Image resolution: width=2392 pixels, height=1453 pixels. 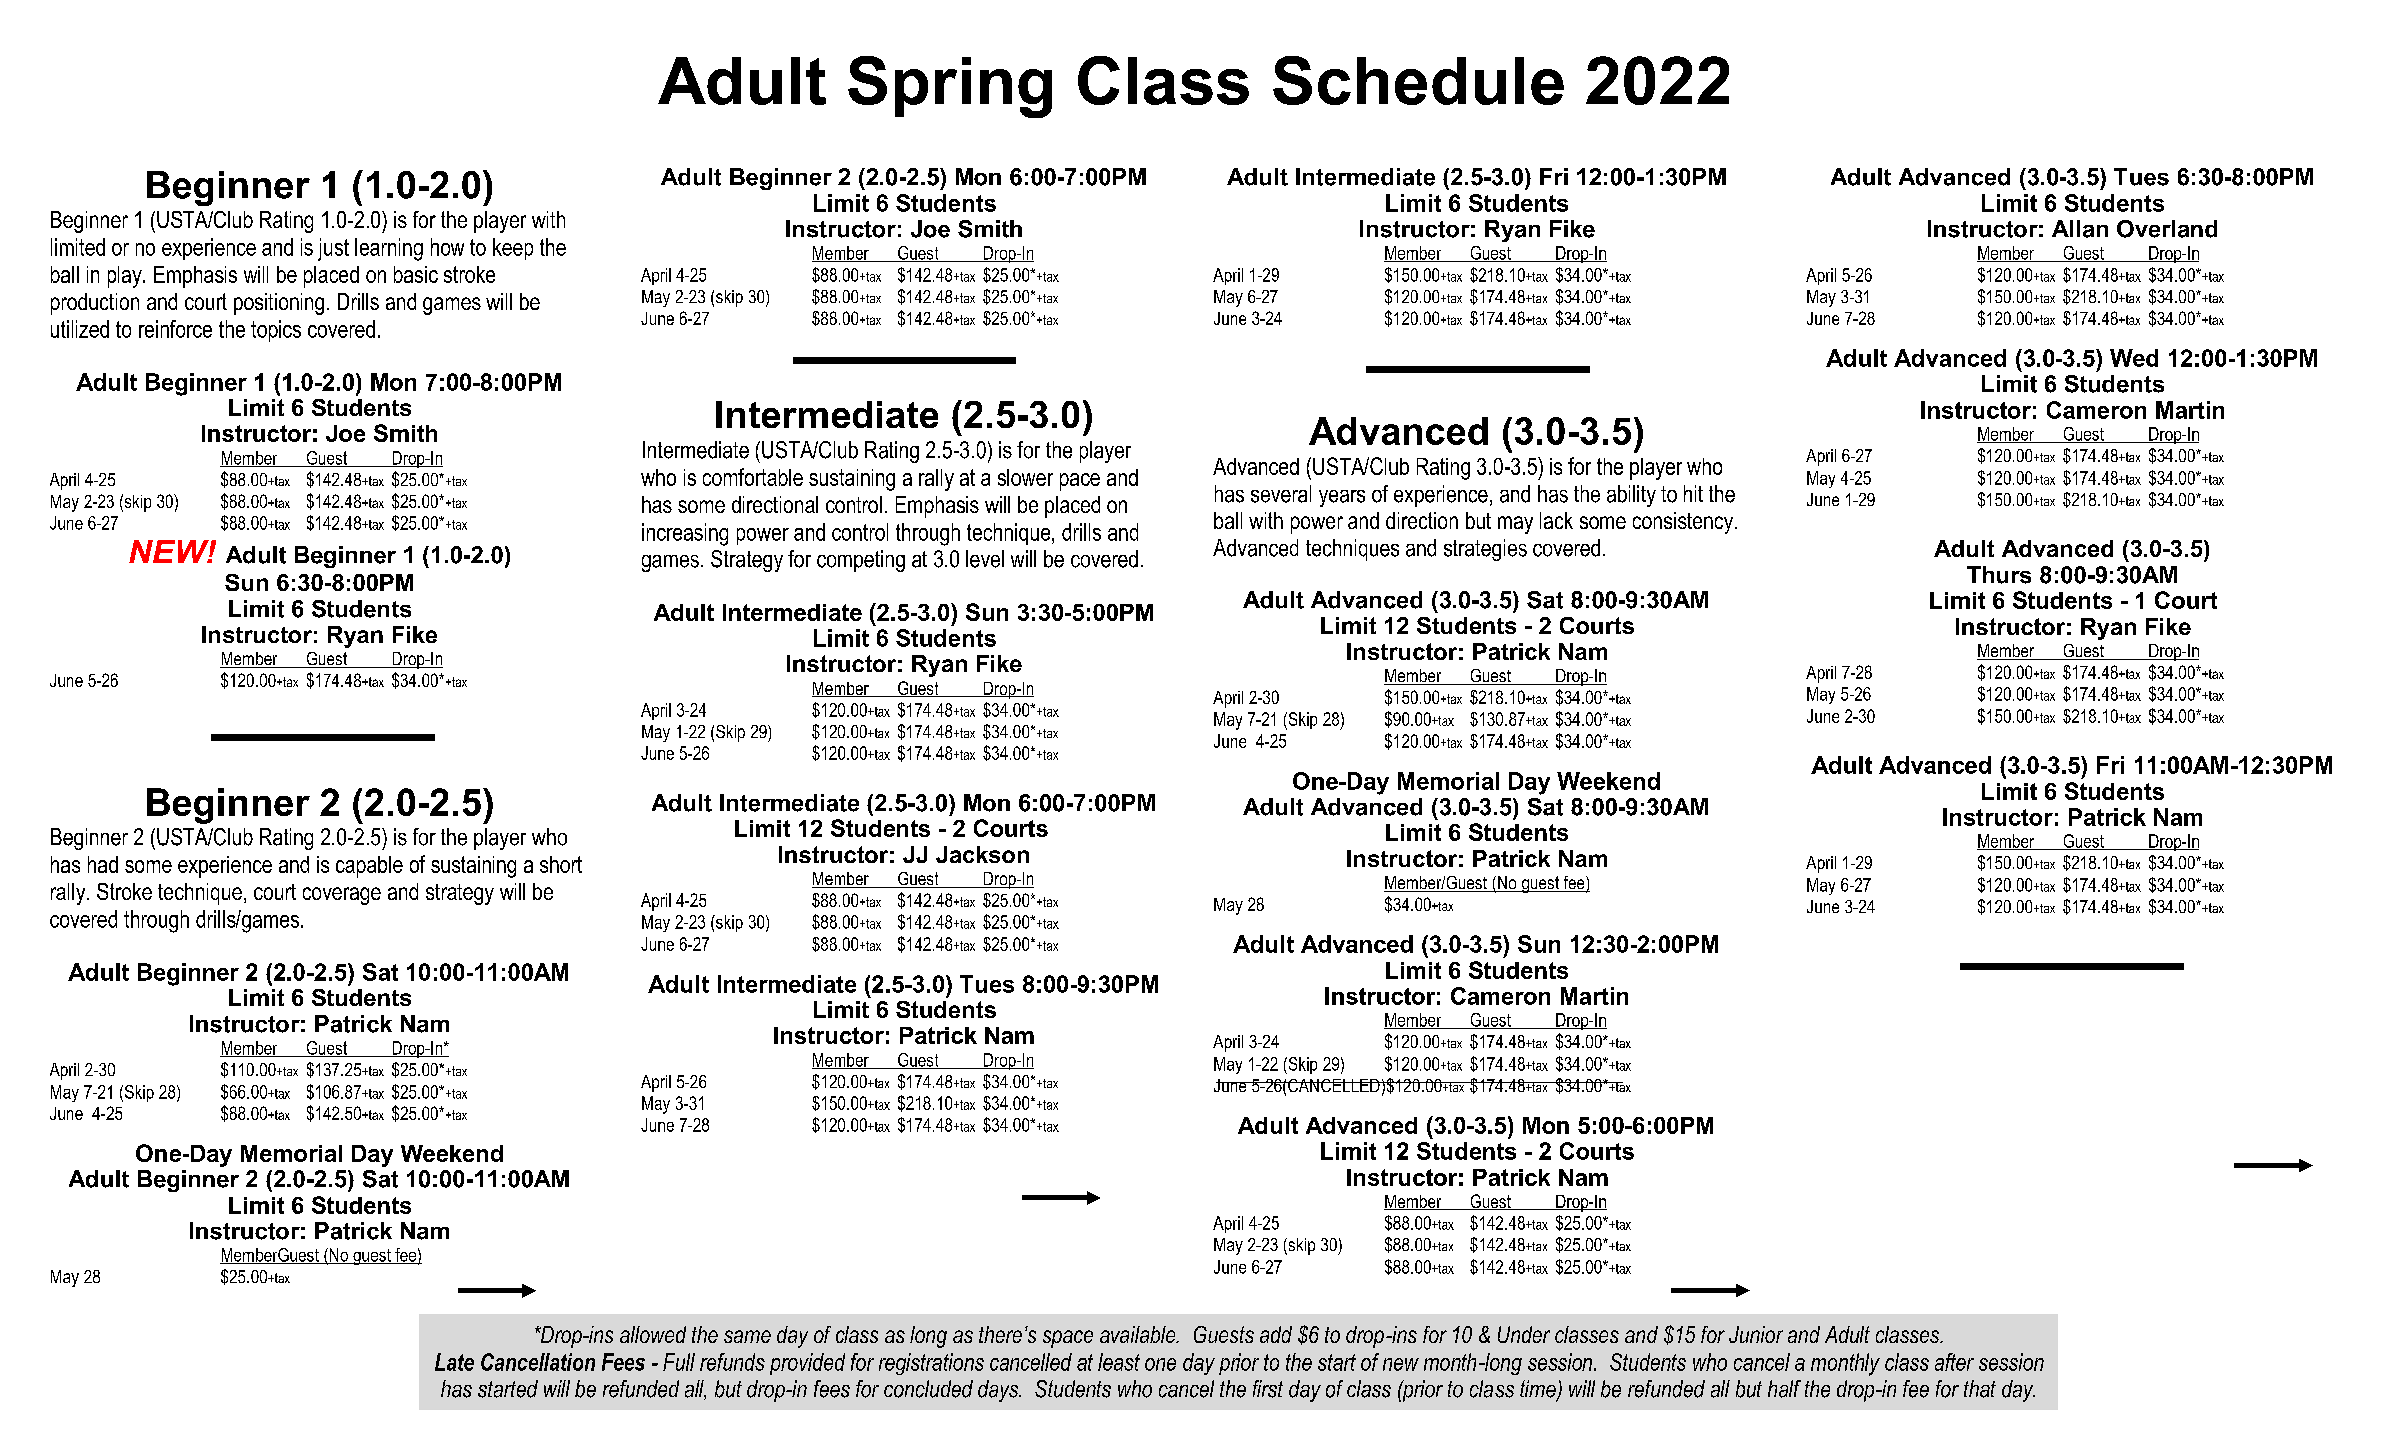 I want to click on Allan, so click(x=2080, y=229).
